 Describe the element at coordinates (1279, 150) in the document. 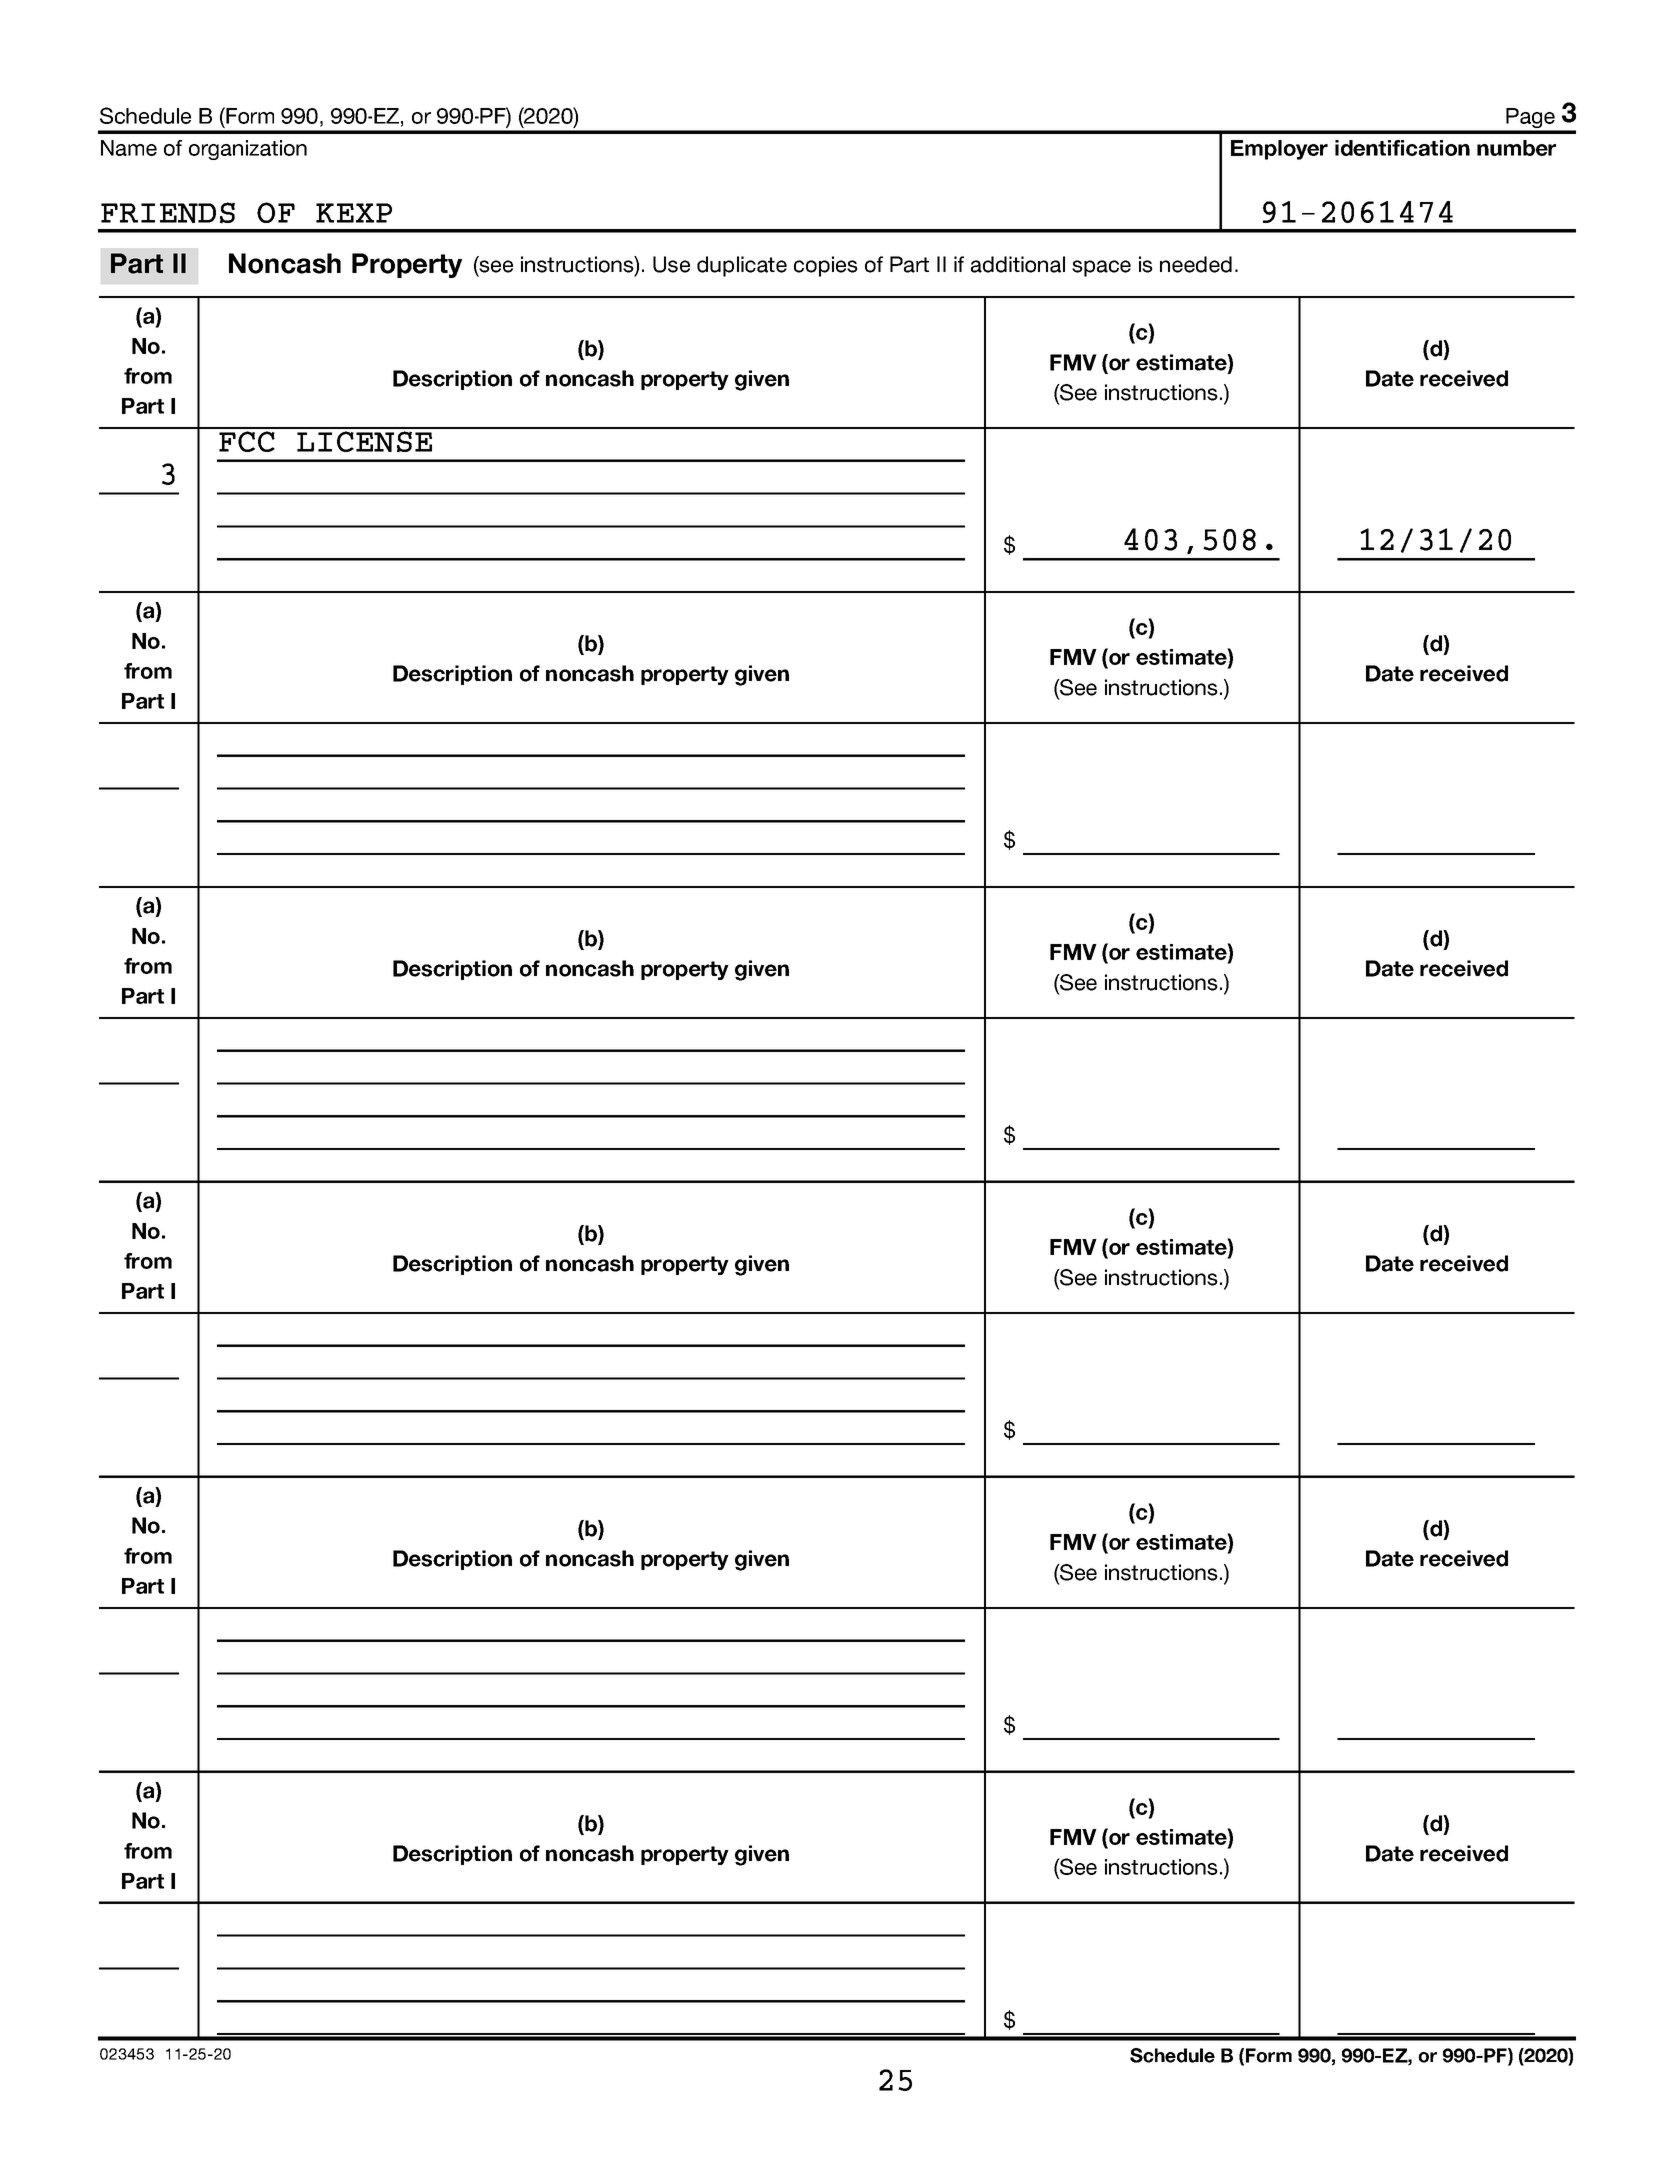

I see `Employer` at that location.
